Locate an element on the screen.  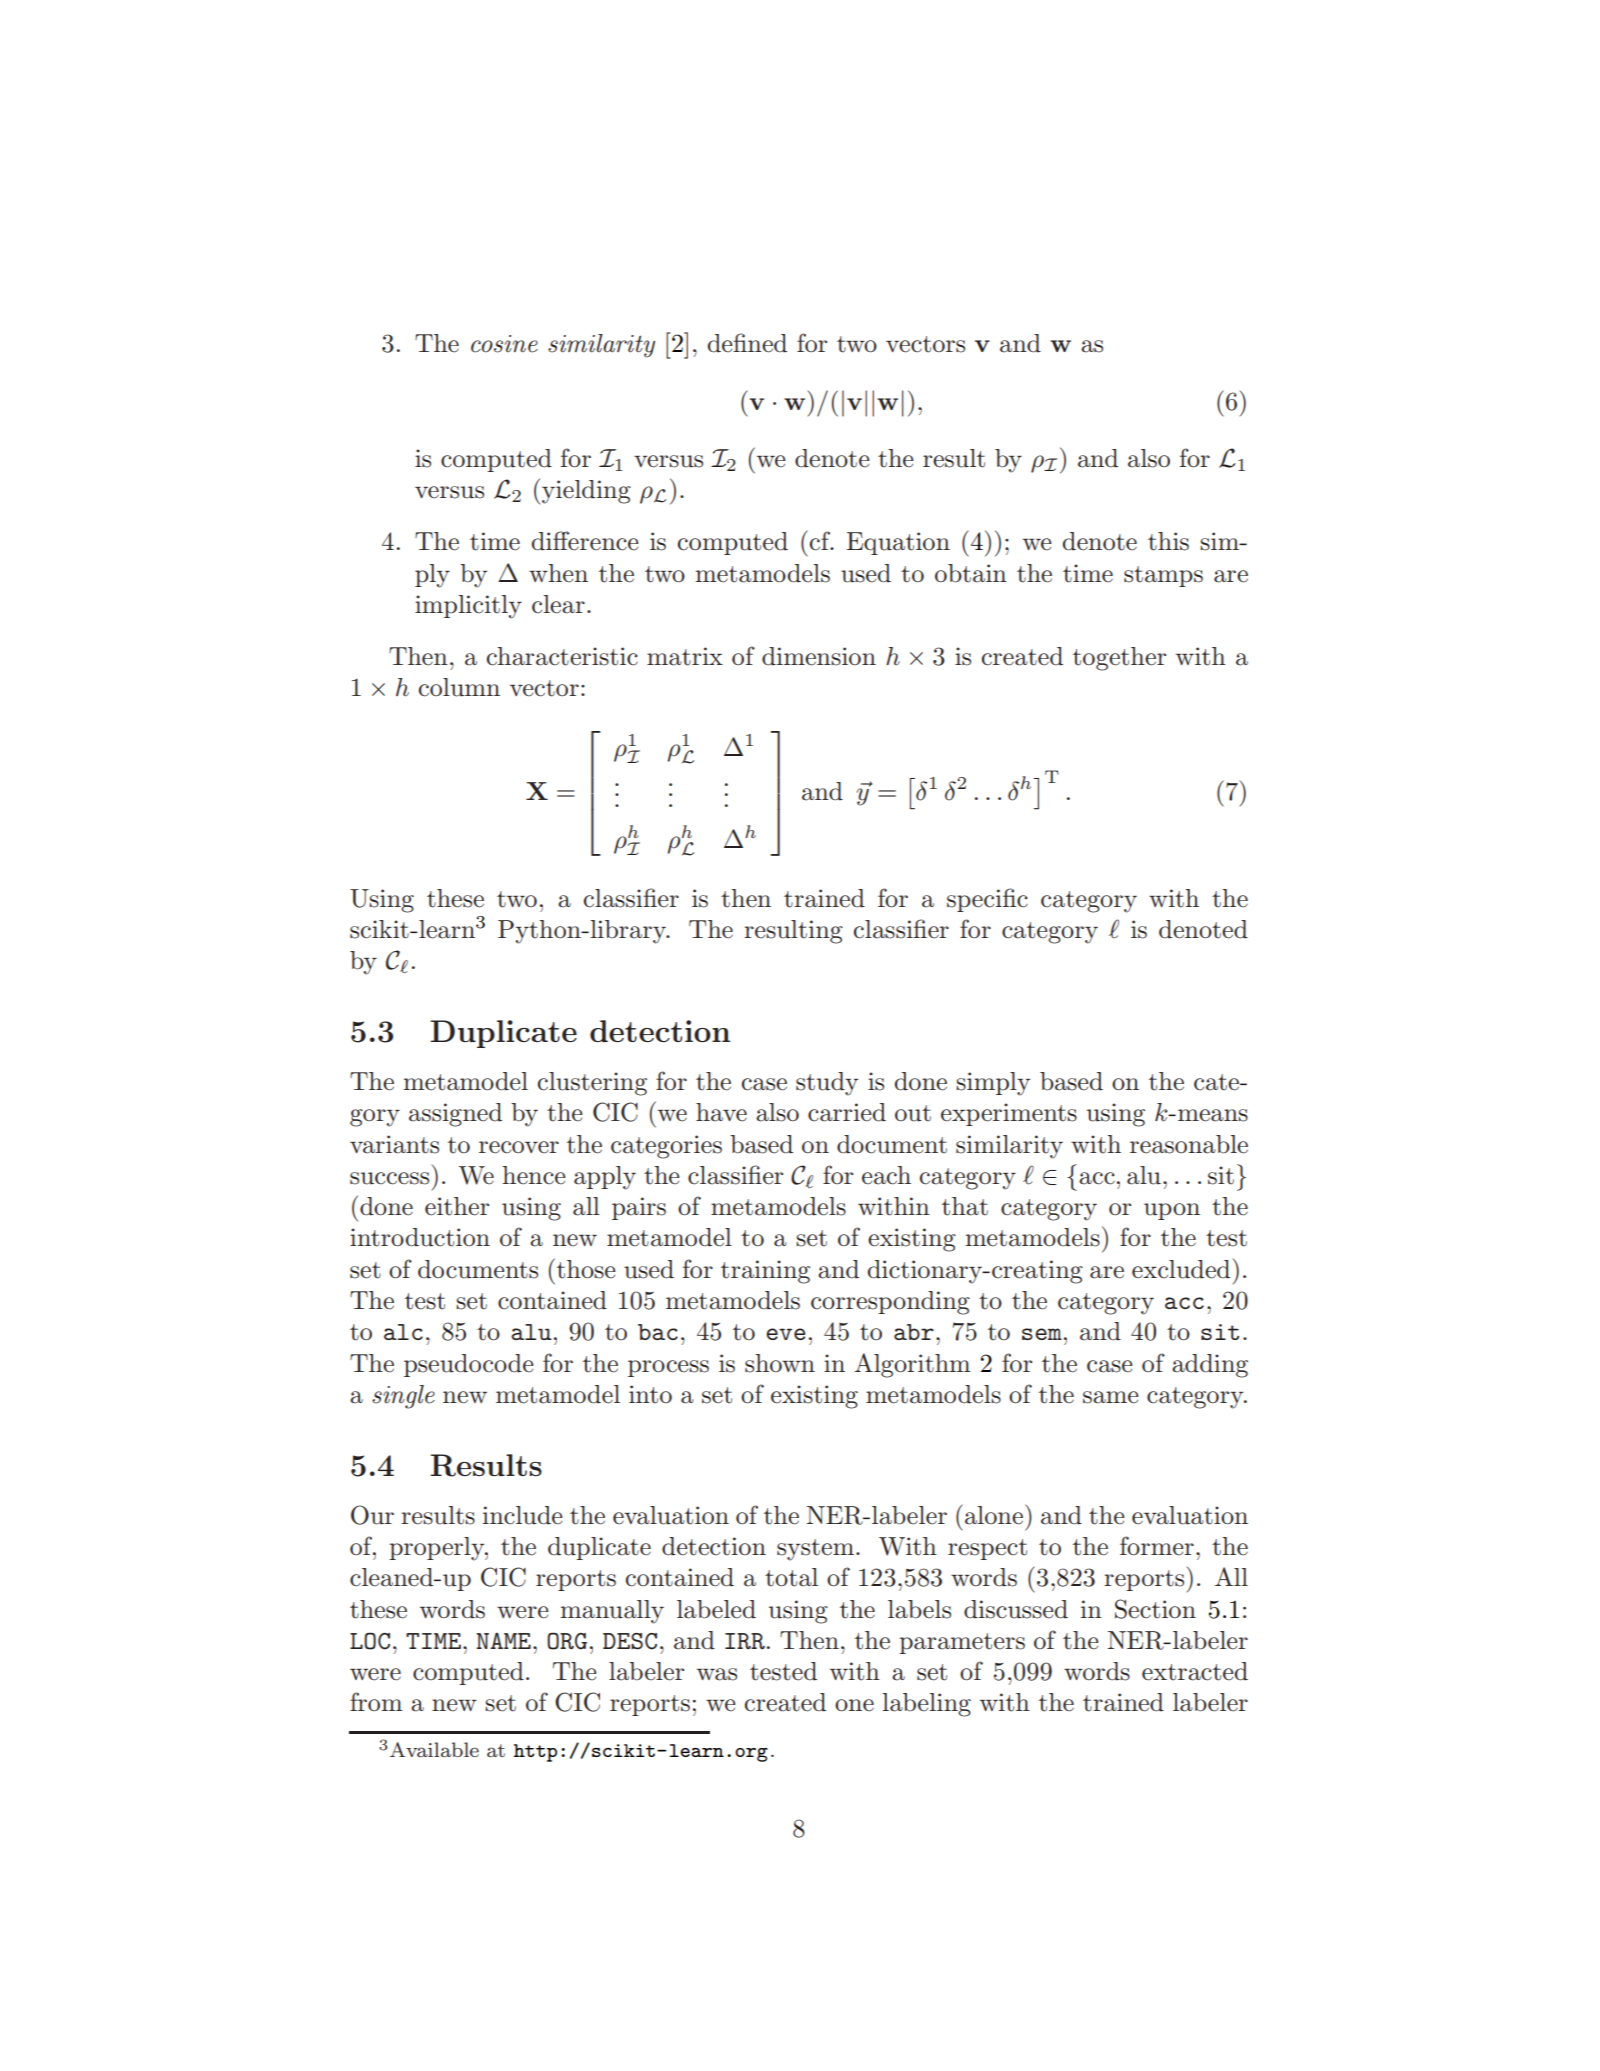
carried is located at coordinates (847, 1112).
